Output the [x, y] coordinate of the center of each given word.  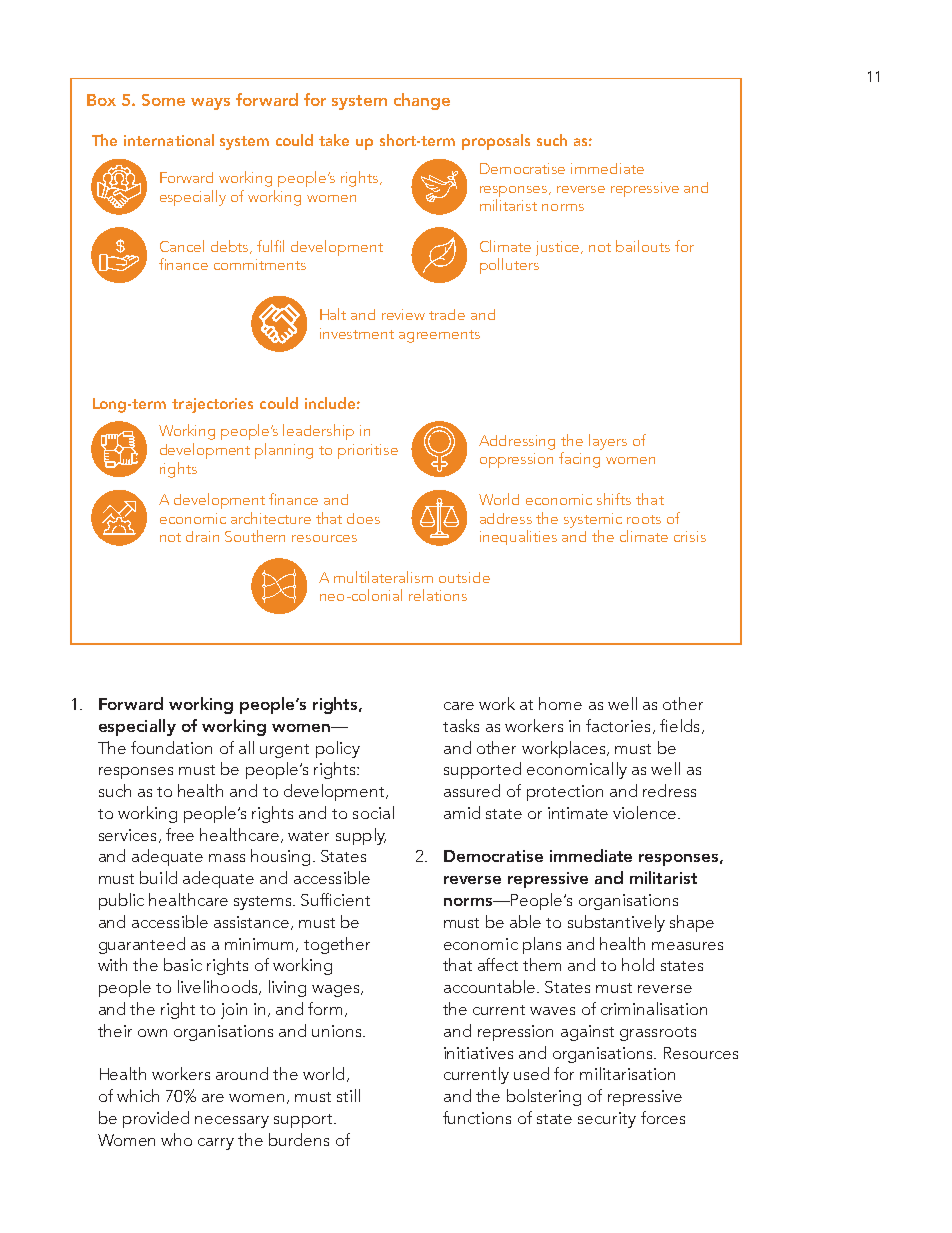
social [373, 812]
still [348, 1095]
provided [156, 1119]
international [169, 140]
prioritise [368, 451]
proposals [496, 142]
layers [608, 442]
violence [646, 812]
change [422, 101]
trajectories [212, 405]
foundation [171, 747]
